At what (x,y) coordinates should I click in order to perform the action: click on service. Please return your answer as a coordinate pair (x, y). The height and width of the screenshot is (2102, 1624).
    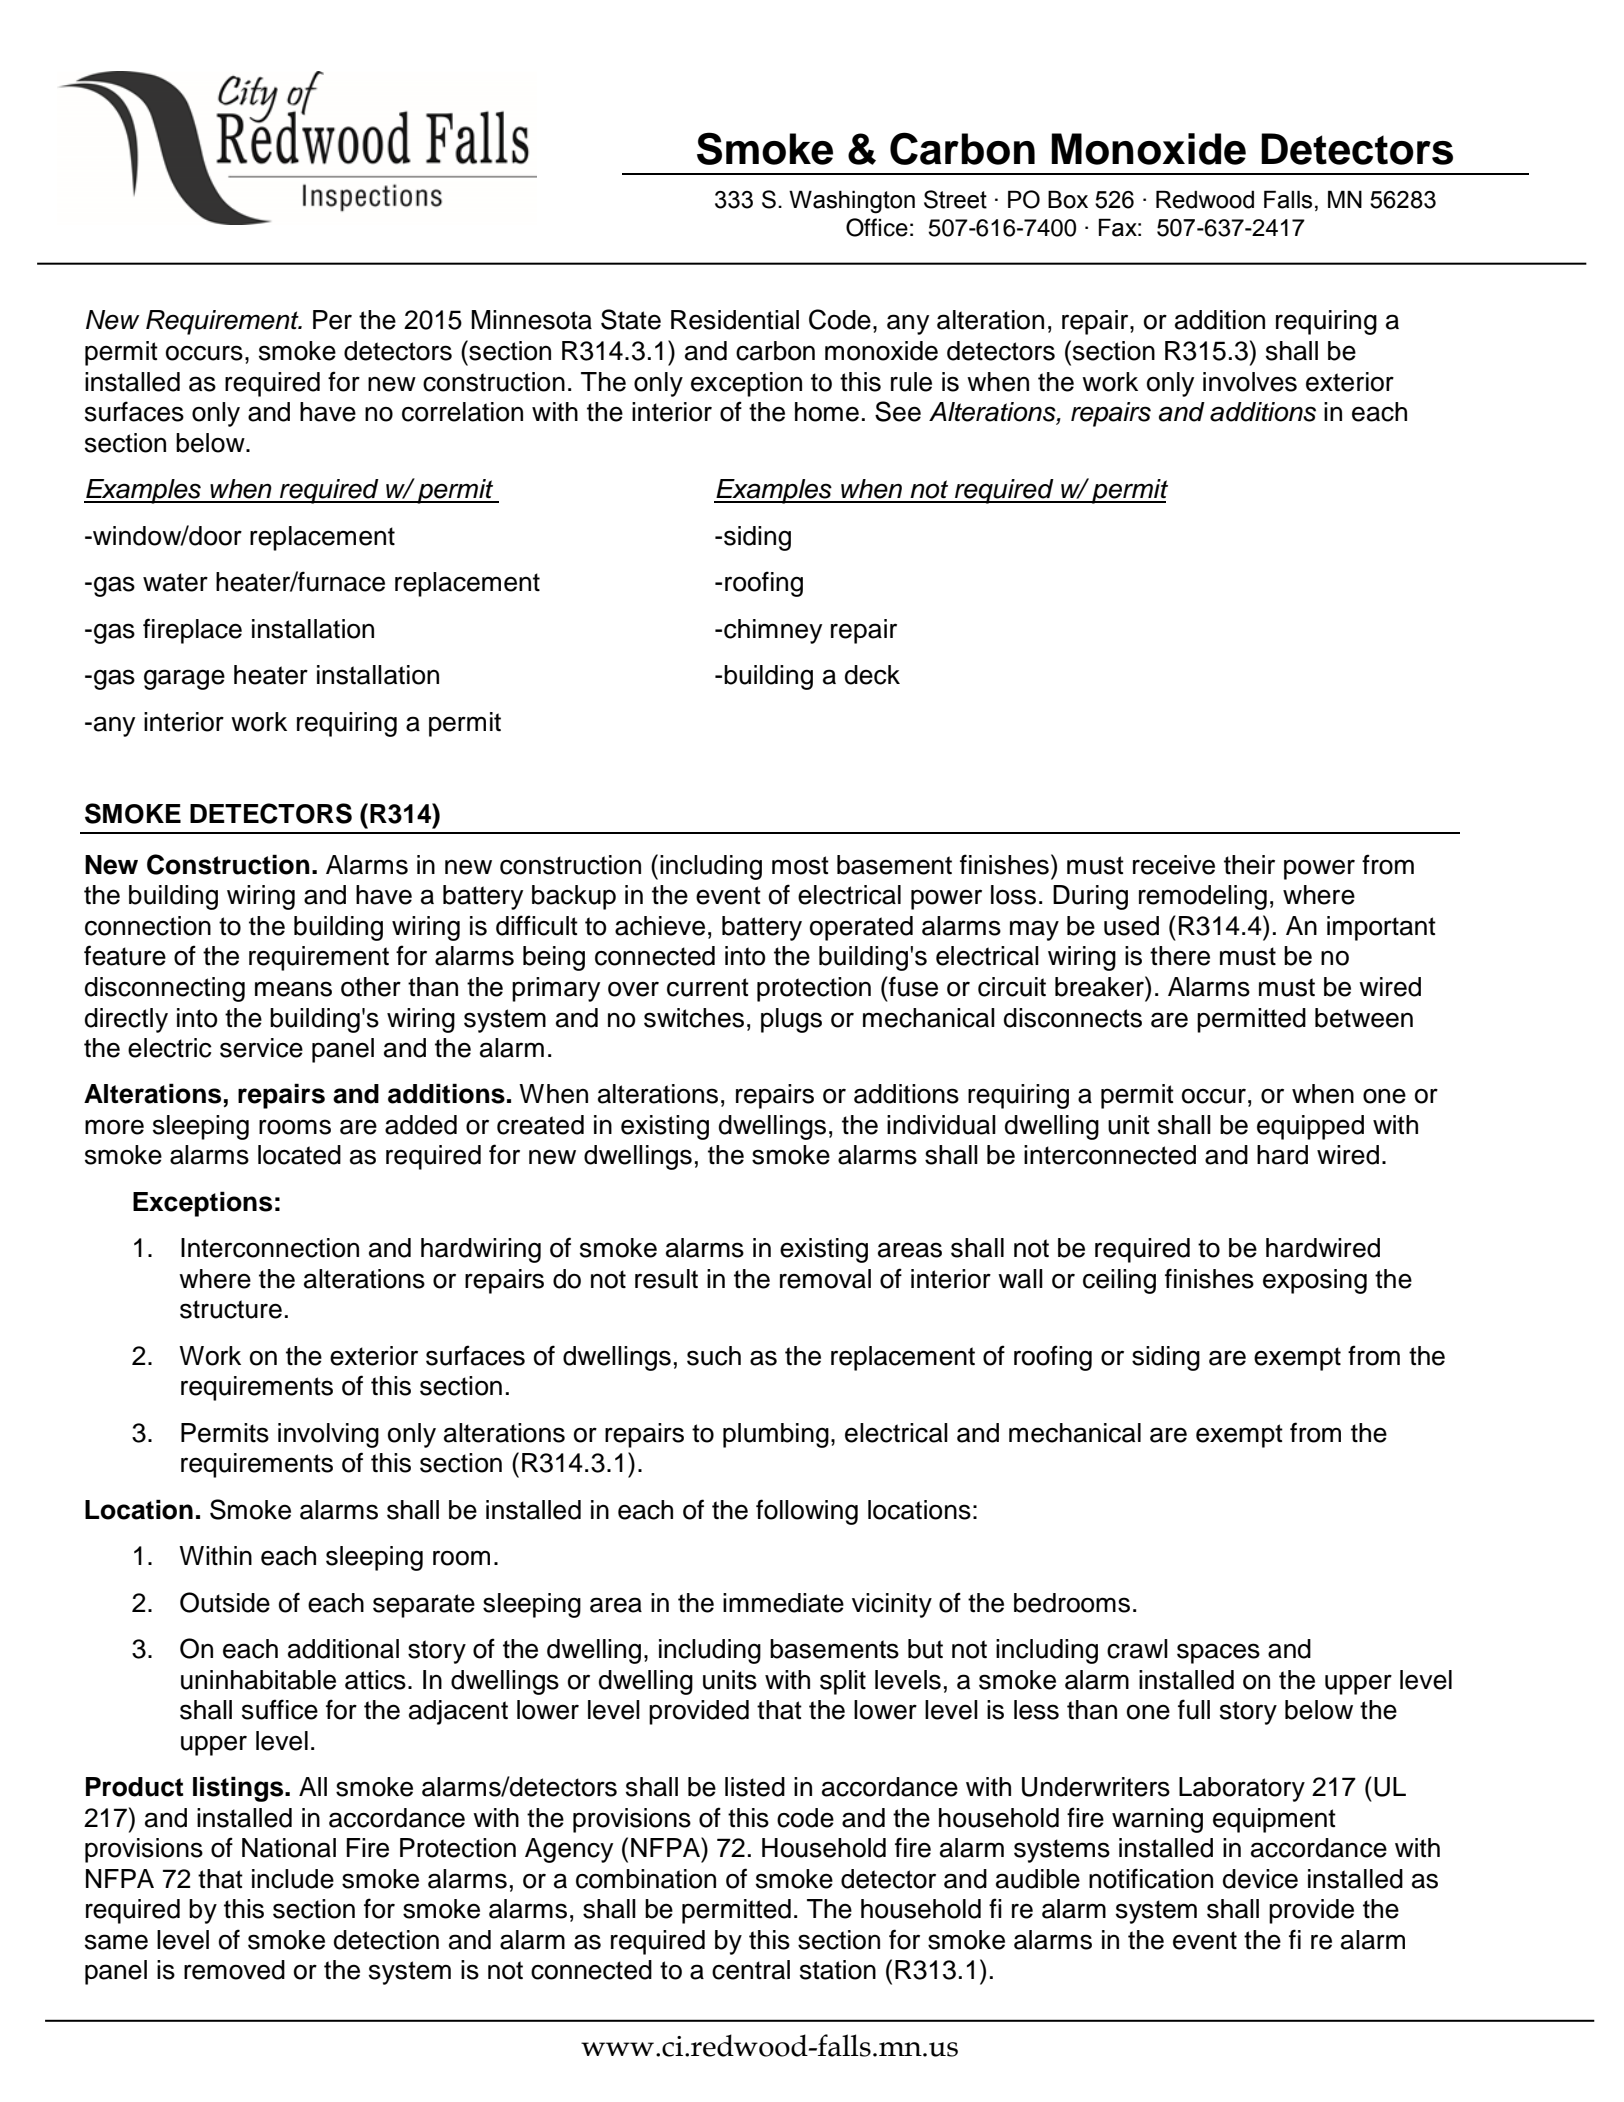
    Looking at the image, I should click on (261, 1048).
